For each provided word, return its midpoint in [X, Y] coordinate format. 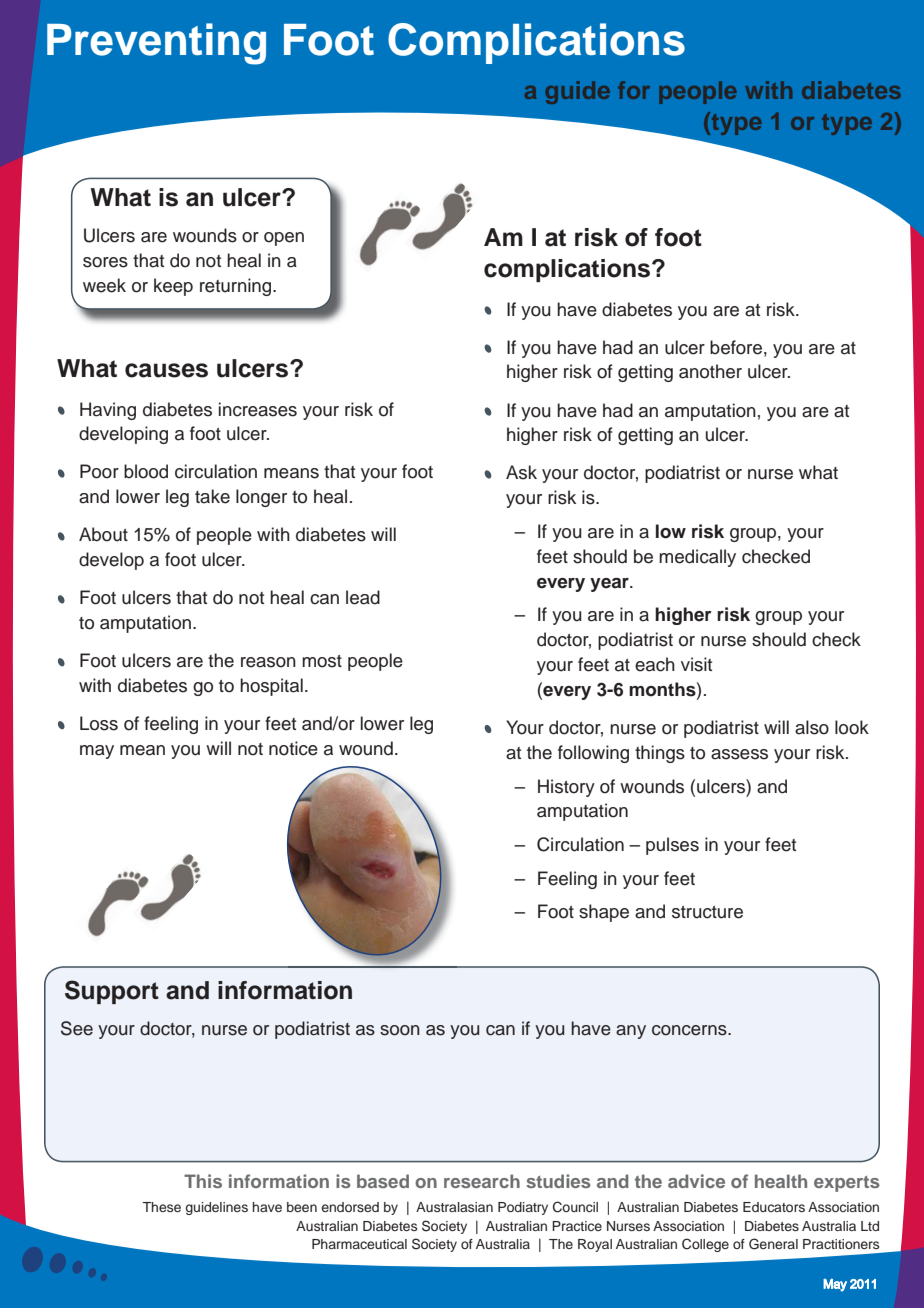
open [284, 239]
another [710, 371]
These [161, 1207]
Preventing [156, 44]
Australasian [454, 1207]
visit [696, 664]
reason [268, 662]
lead [363, 597]
